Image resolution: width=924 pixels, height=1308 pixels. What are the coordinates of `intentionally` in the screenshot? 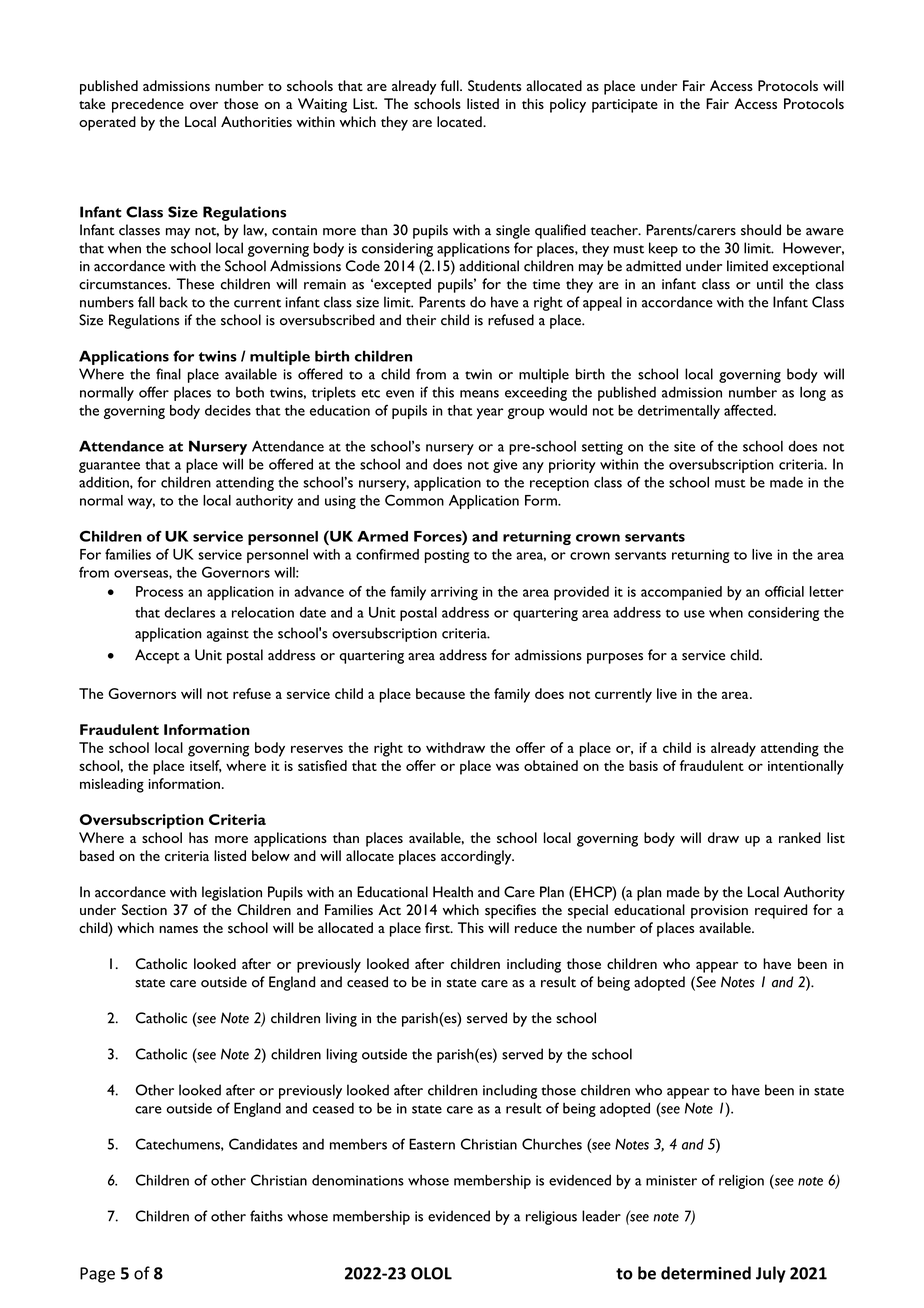 It's located at (806, 767).
